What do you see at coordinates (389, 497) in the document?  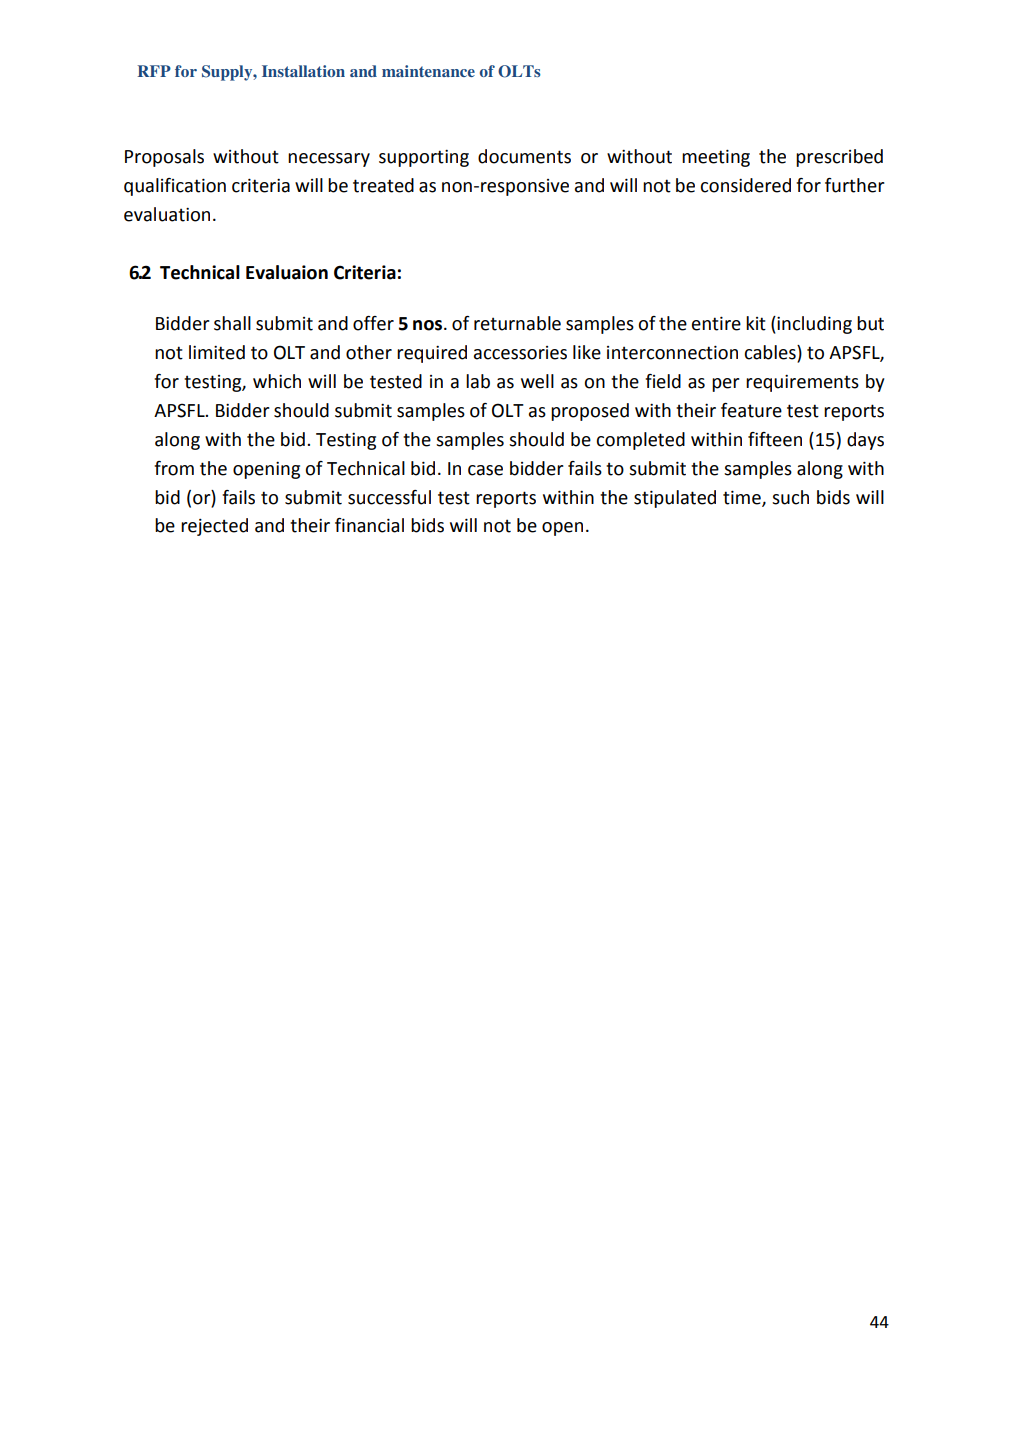 I see `successful` at bounding box center [389, 497].
